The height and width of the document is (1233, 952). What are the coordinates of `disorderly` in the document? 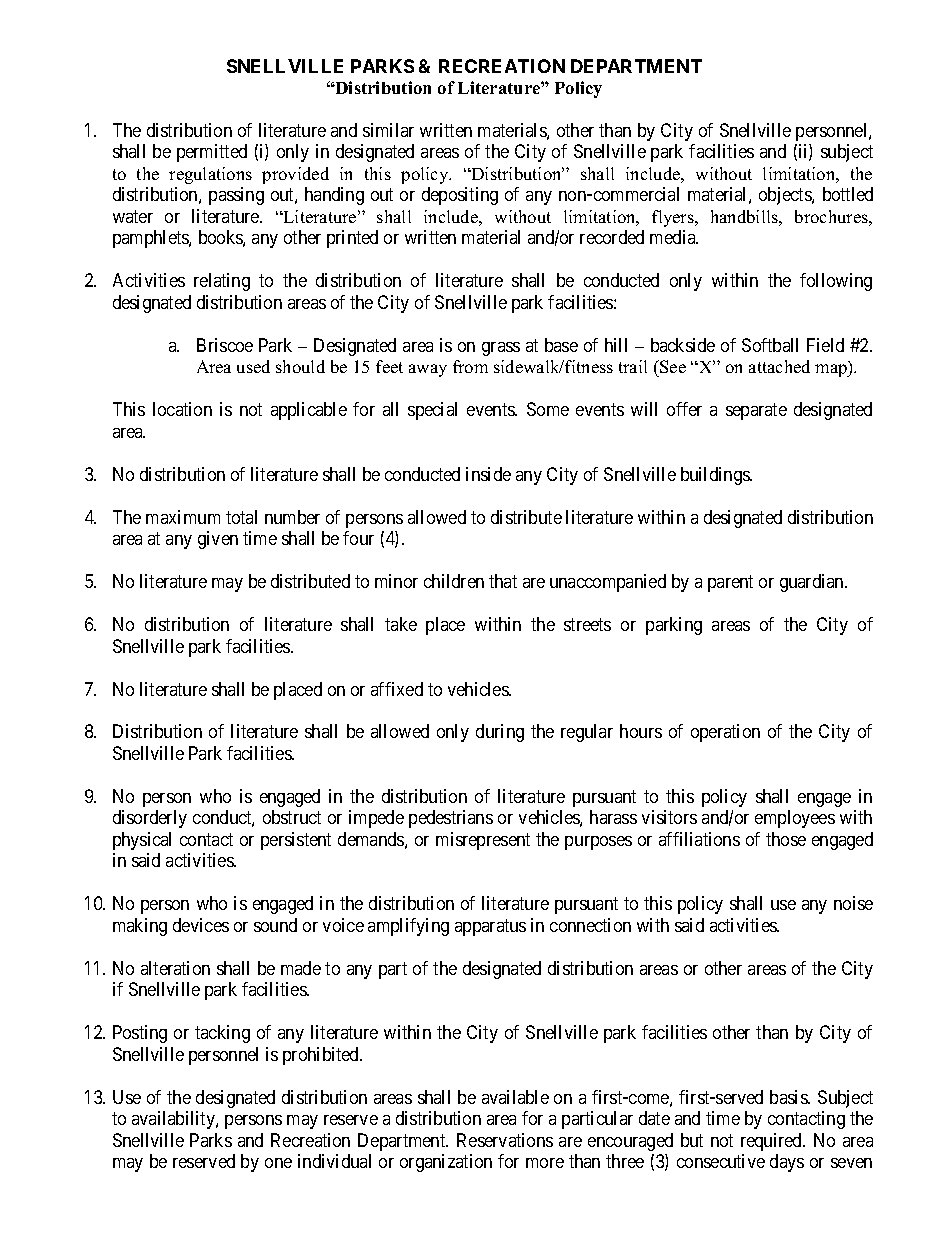 It's located at (150, 819).
